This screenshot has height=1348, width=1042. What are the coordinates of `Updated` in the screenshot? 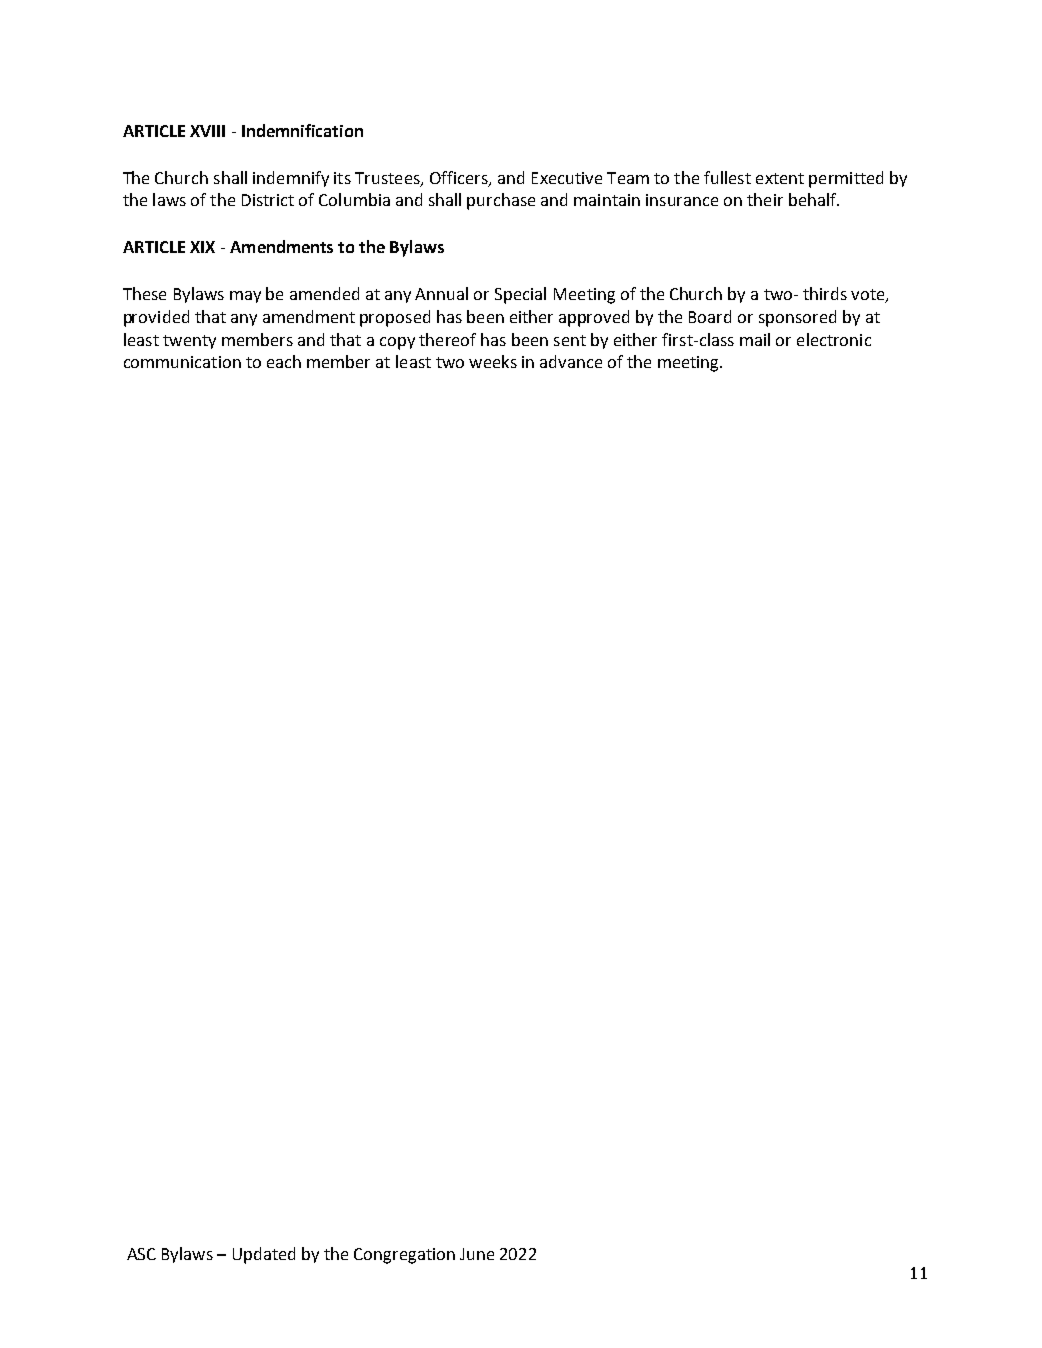 It's located at (264, 1255).
